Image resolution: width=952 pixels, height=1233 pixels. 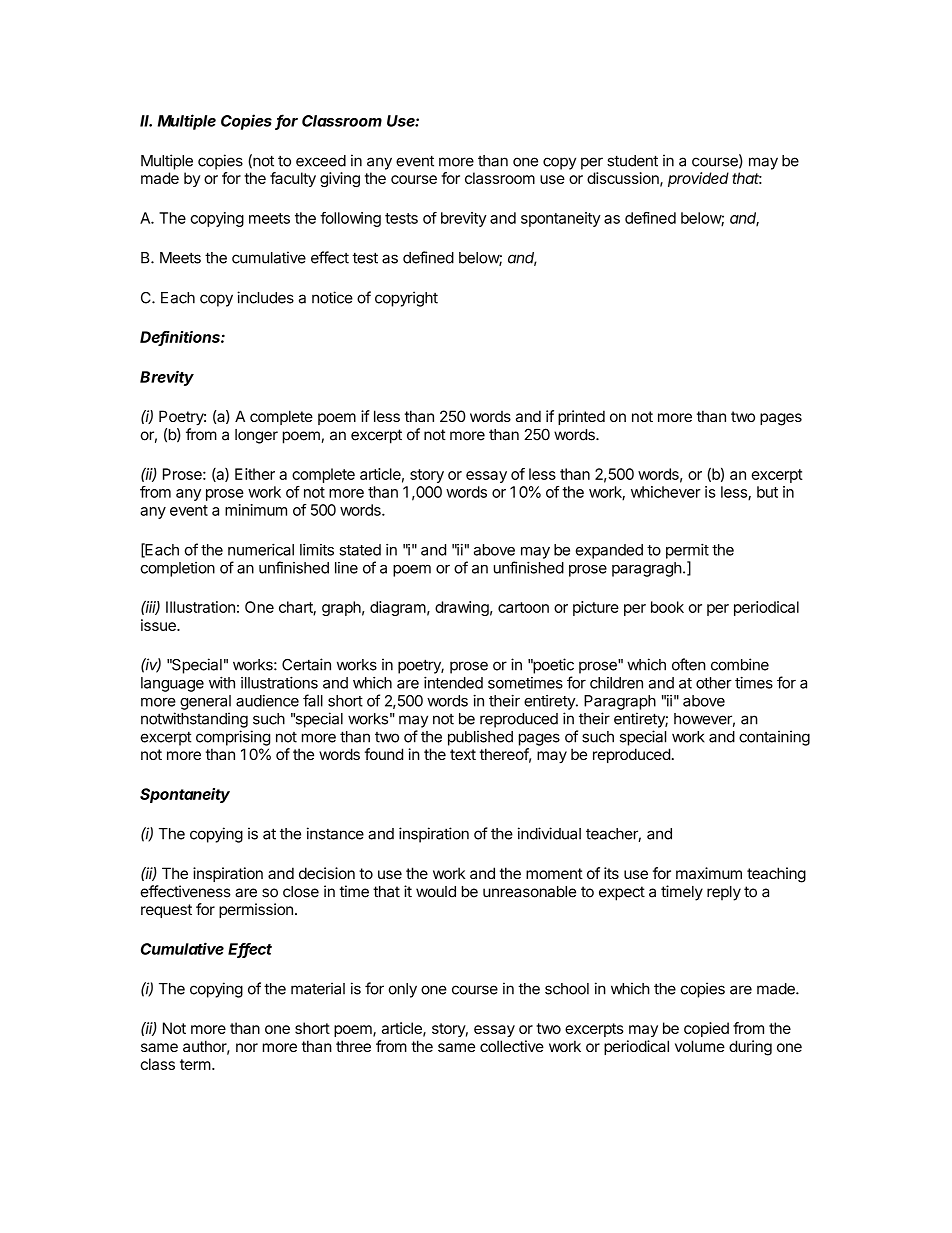 I want to click on printed, so click(x=581, y=417).
